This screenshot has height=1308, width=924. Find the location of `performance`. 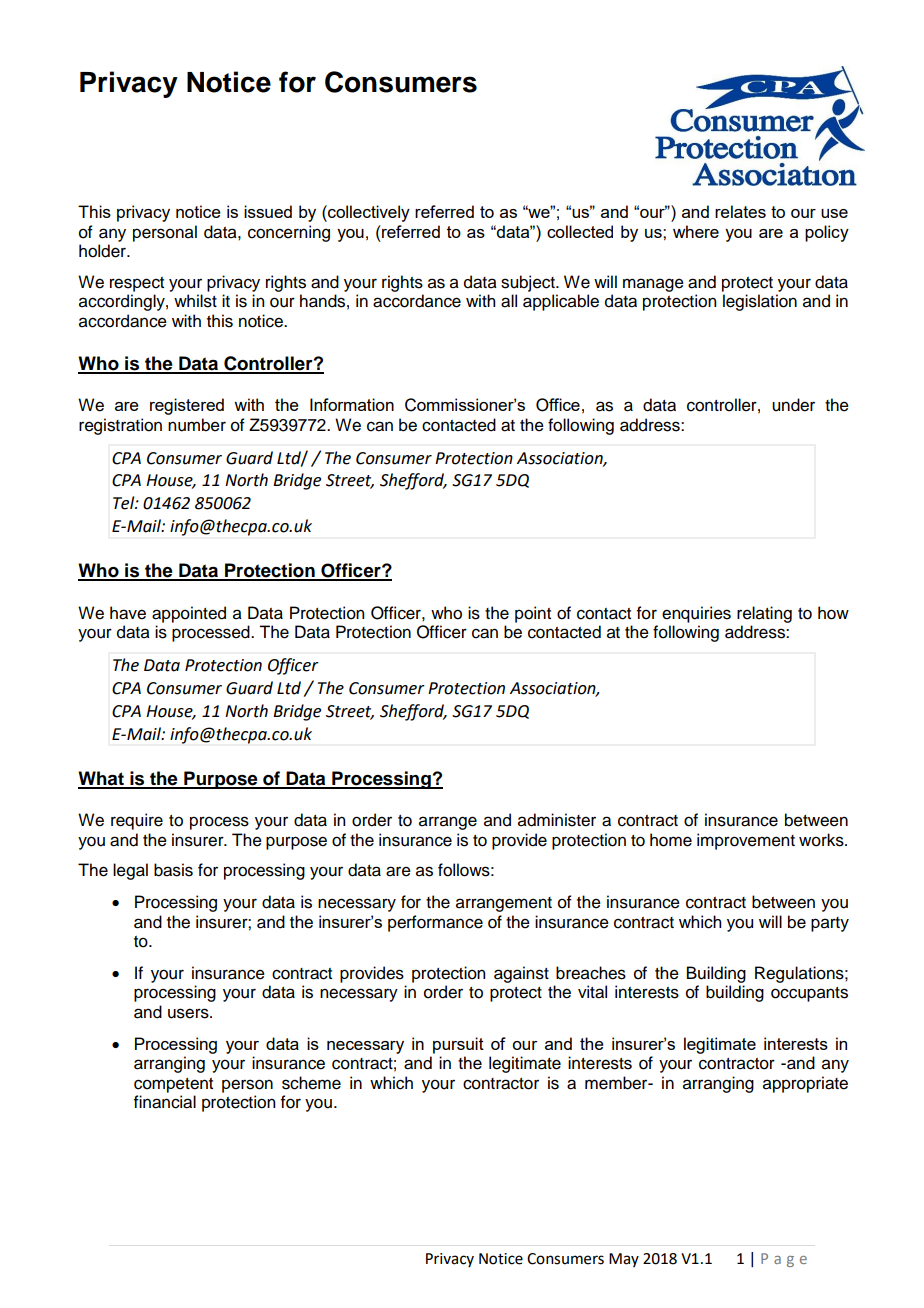

performance is located at coordinates (435, 923).
